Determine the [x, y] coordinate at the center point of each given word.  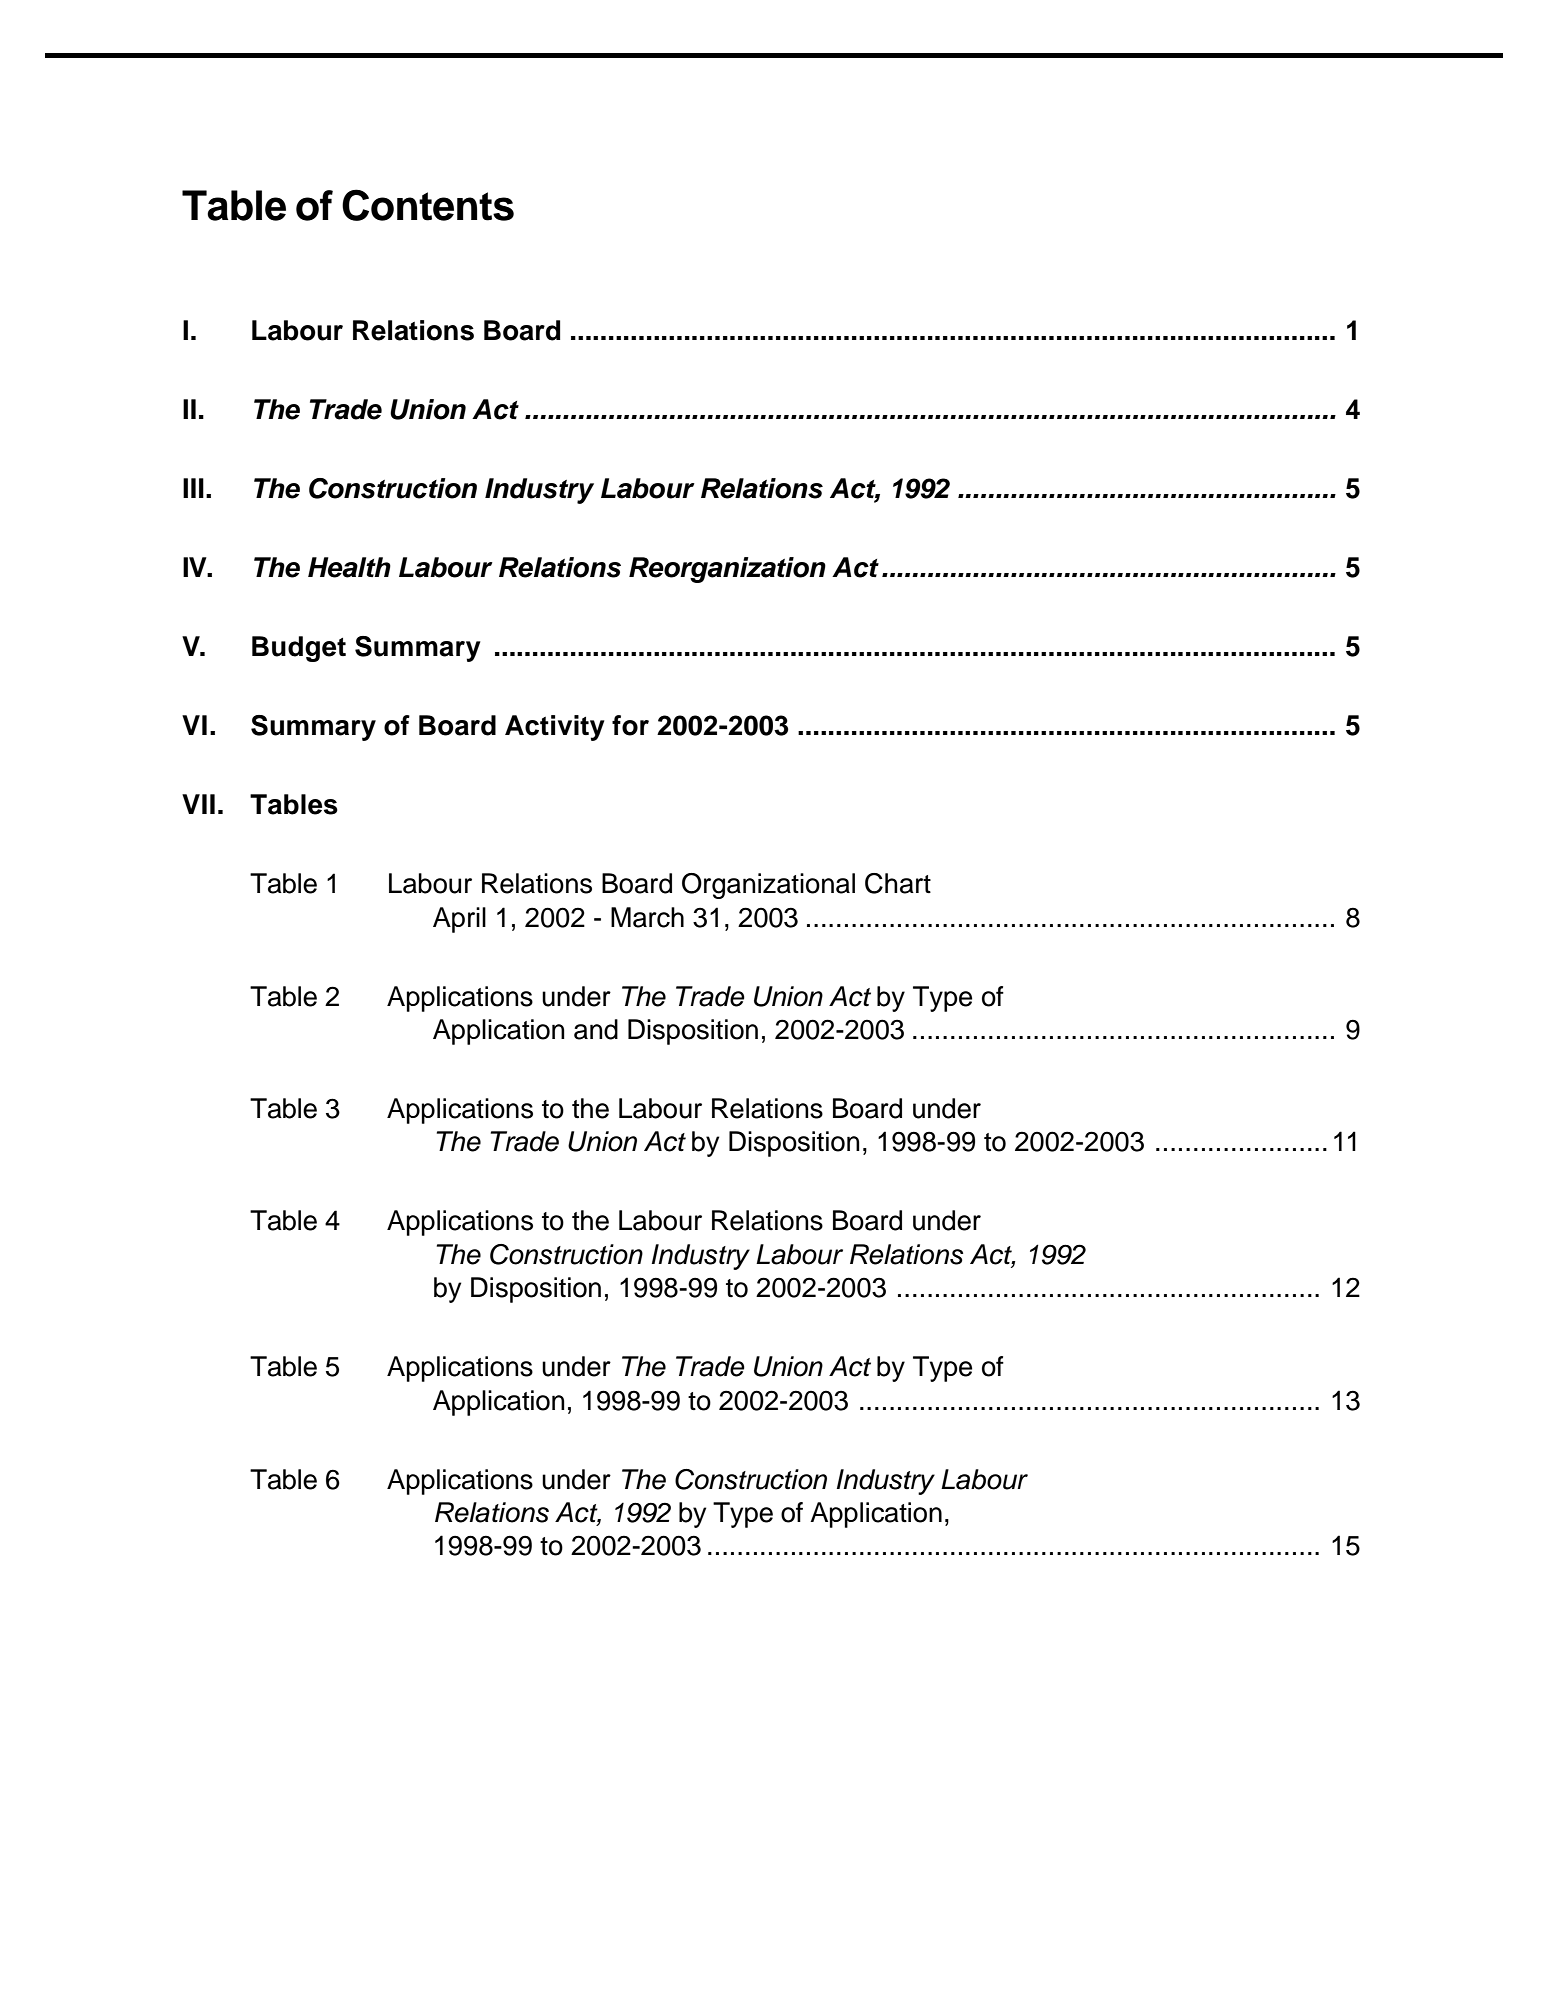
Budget [299, 649]
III [193, 488]
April [459, 920]
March [647, 917]
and [596, 1029]
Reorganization [727, 570]
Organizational [768, 886]
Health [349, 567]
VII [198, 804]
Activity [555, 728]
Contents [428, 205]
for [630, 725]
